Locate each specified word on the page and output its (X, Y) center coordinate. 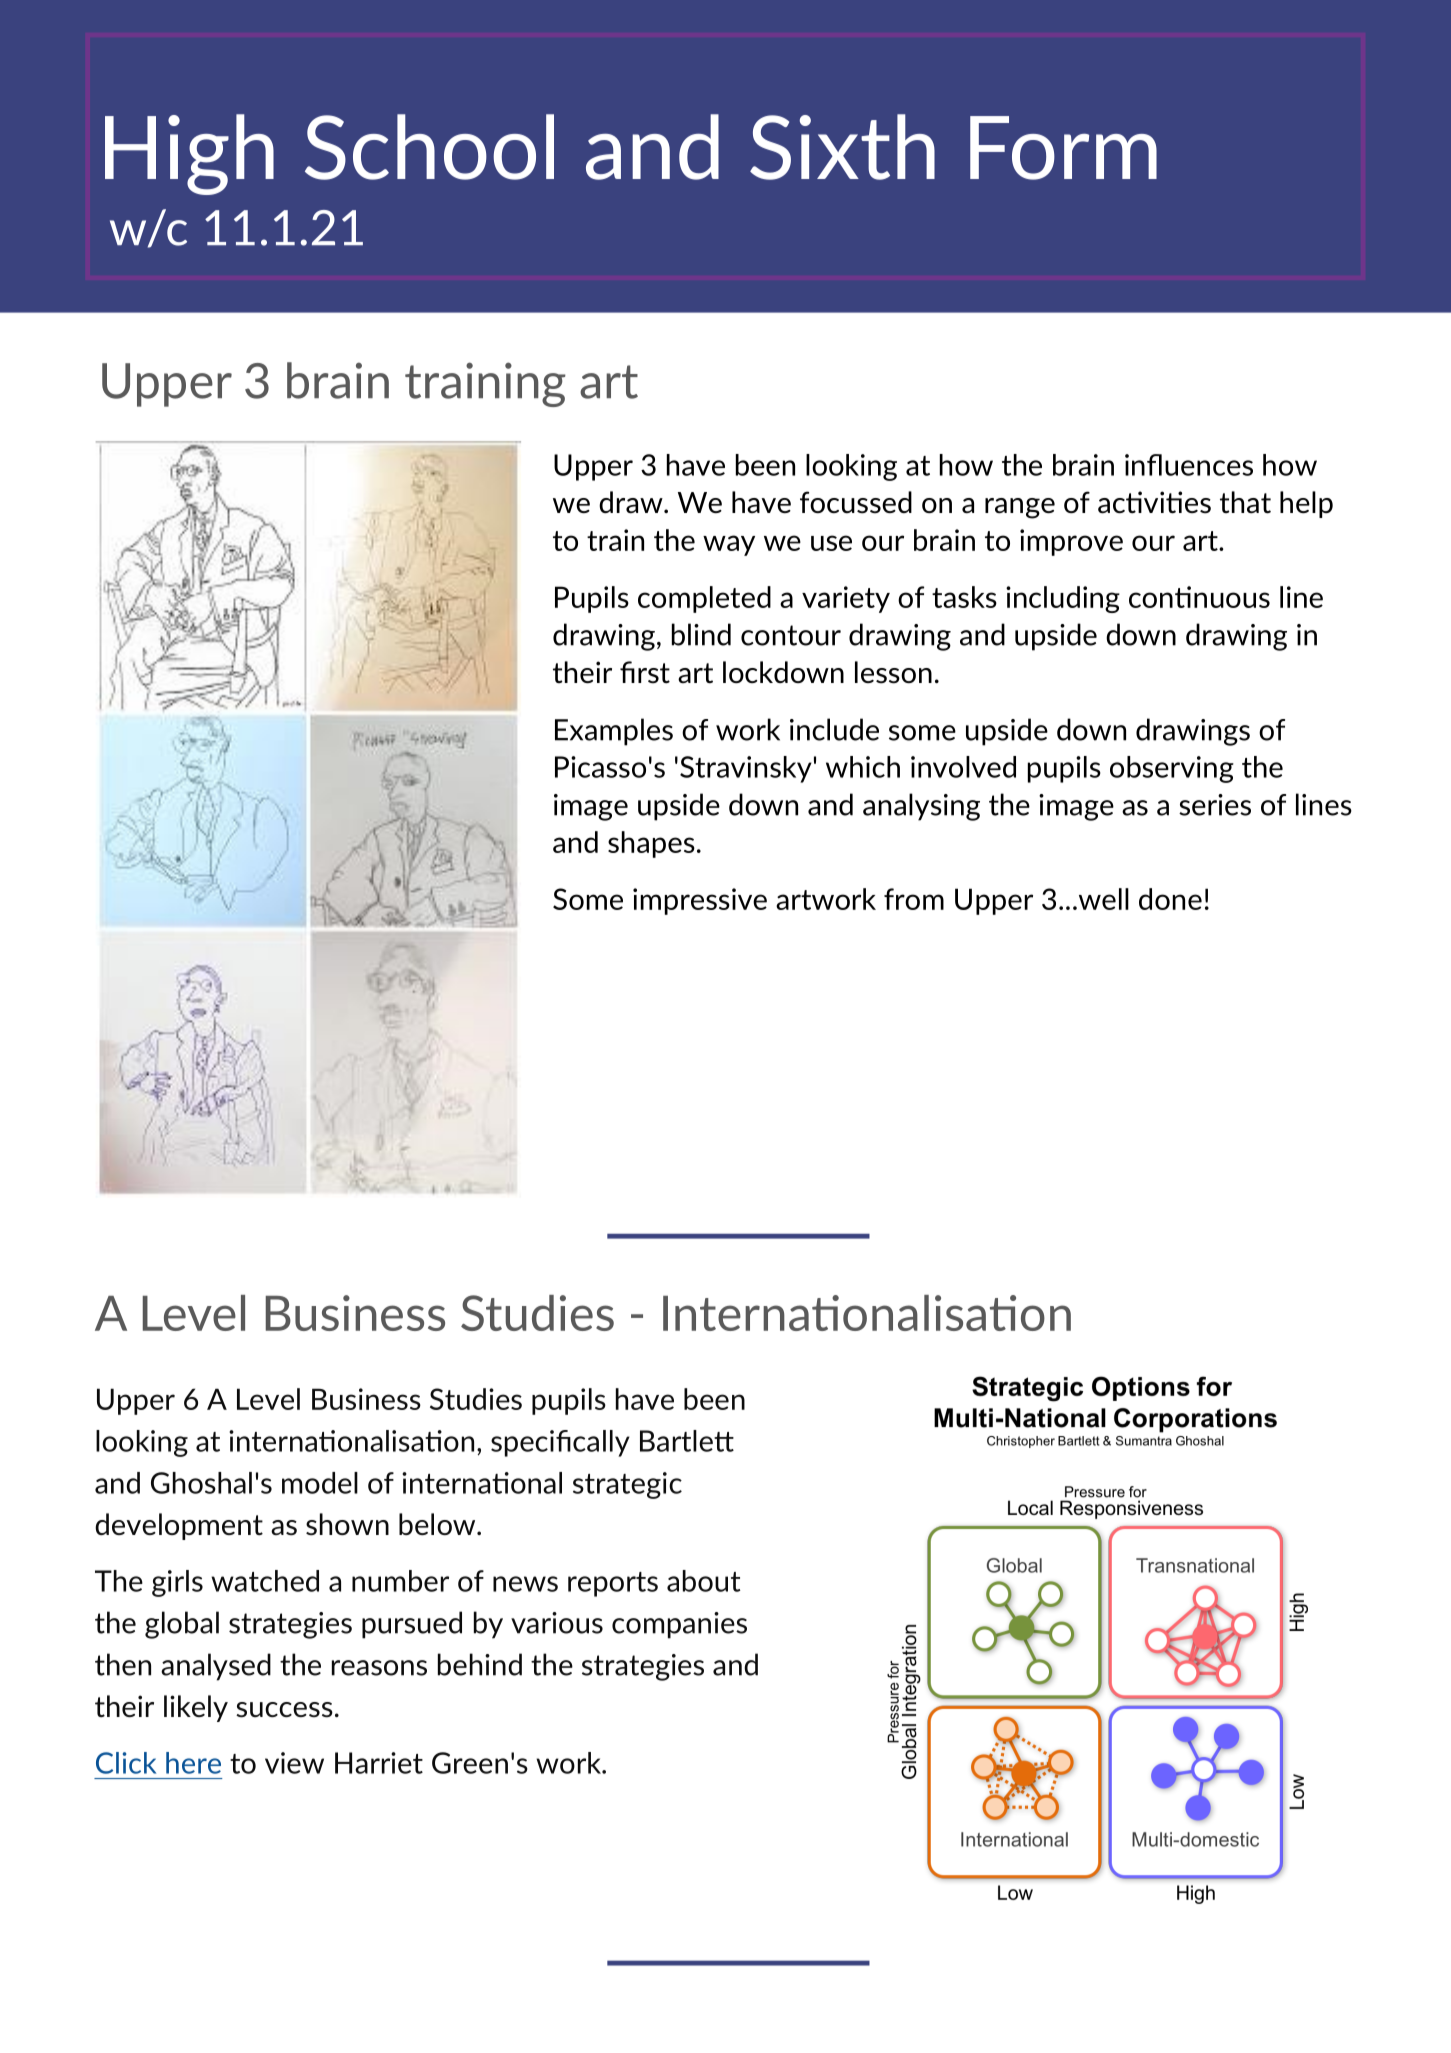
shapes (651, 844)
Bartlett (687, 1441)
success (284, 1710)
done (1170, 899)
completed (704, 599)
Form (1063, 148)
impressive (700, 901)
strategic (627, 1485)
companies (679, 1625)
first (645, 672)
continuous (1199, 597)
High (189, 154)
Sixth (842, 147)
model (320, 1483)
